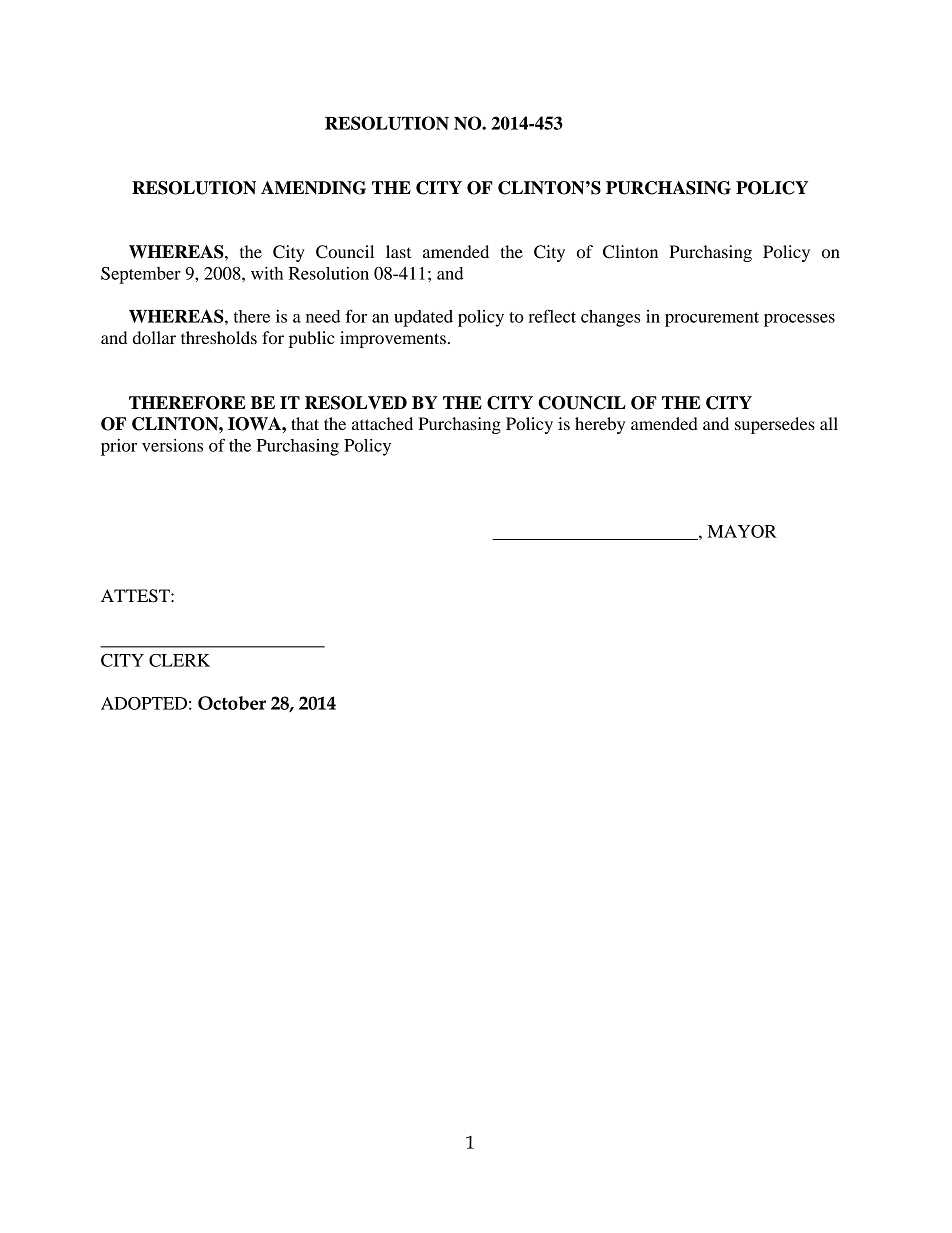 Image resolution: width=952 pixels, height=1233 pixels. What do you see at coordinates (313, 188) in the image?
I see `AMENDING` at bounding box center [313, 188].
